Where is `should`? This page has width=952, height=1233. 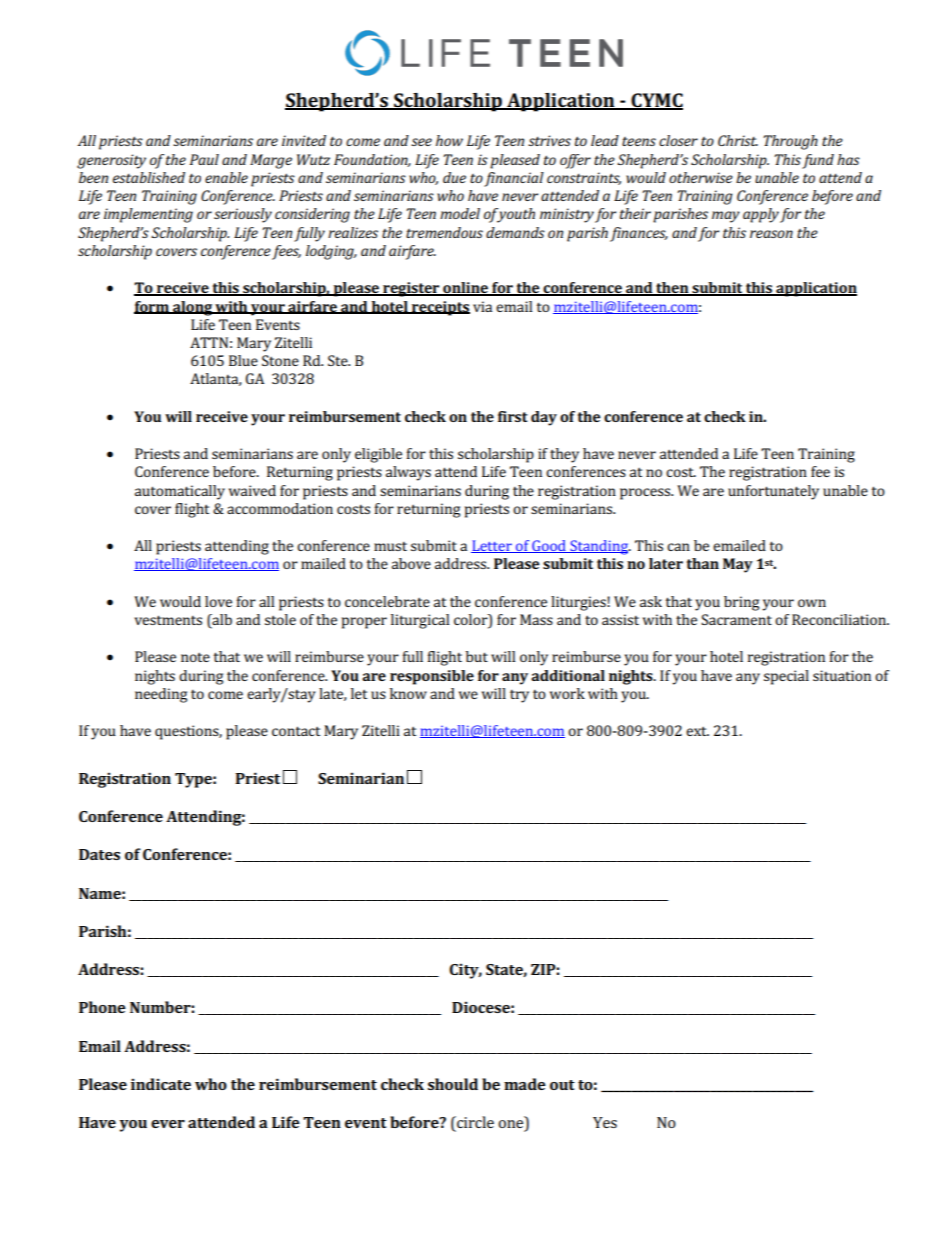 should is located at coordinates (453, 1084).
